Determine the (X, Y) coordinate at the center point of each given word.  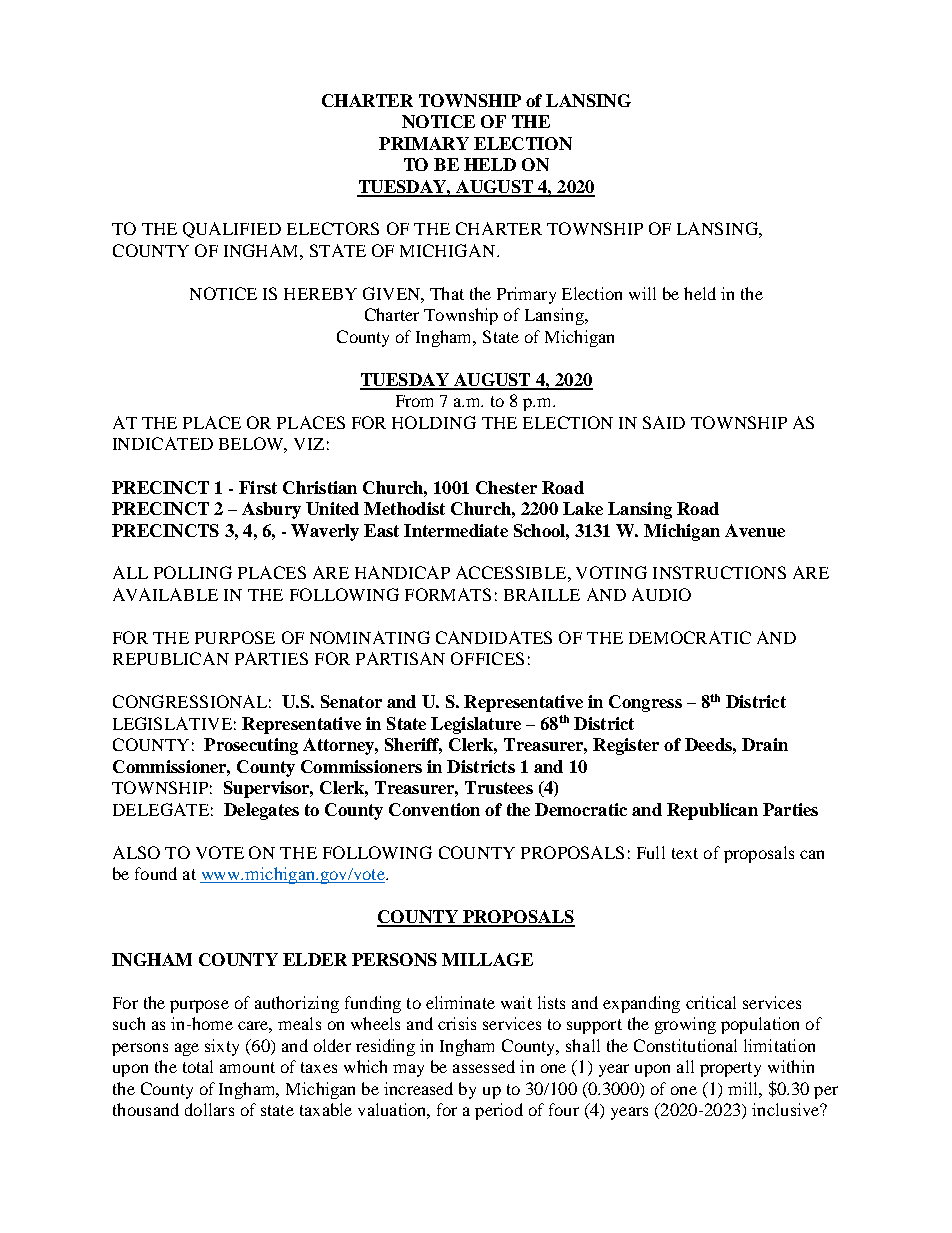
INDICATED (163, 443)
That (447, 293)
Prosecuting (251, 746)
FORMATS (448, 594)
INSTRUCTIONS (719, 572)
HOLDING (434, 422)
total (198, 1066)
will (642, 293)
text (685, 853)
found (156, 873)
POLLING (193, 572)
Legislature (476, 725)
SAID (664, 422)
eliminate (460, 1002)
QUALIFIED (232, 230)
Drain (765, 744)
